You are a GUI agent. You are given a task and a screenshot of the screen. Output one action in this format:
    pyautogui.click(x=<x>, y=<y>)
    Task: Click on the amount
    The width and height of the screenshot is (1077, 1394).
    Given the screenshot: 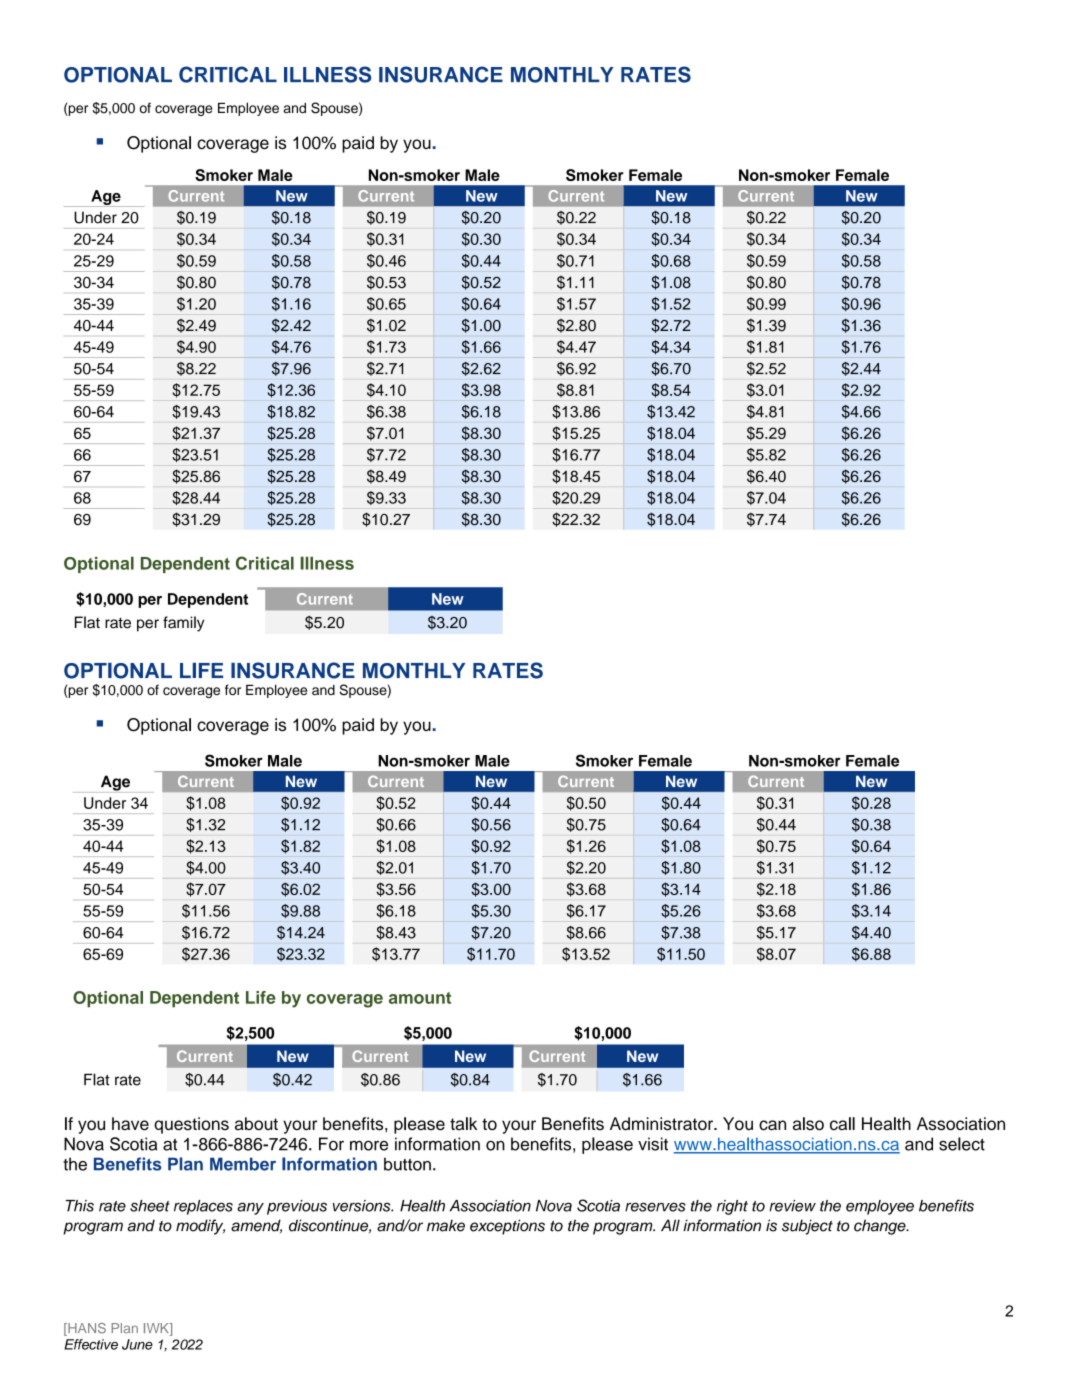 What is the action you would take?
    pyautogui.click(x=420, y=998)
